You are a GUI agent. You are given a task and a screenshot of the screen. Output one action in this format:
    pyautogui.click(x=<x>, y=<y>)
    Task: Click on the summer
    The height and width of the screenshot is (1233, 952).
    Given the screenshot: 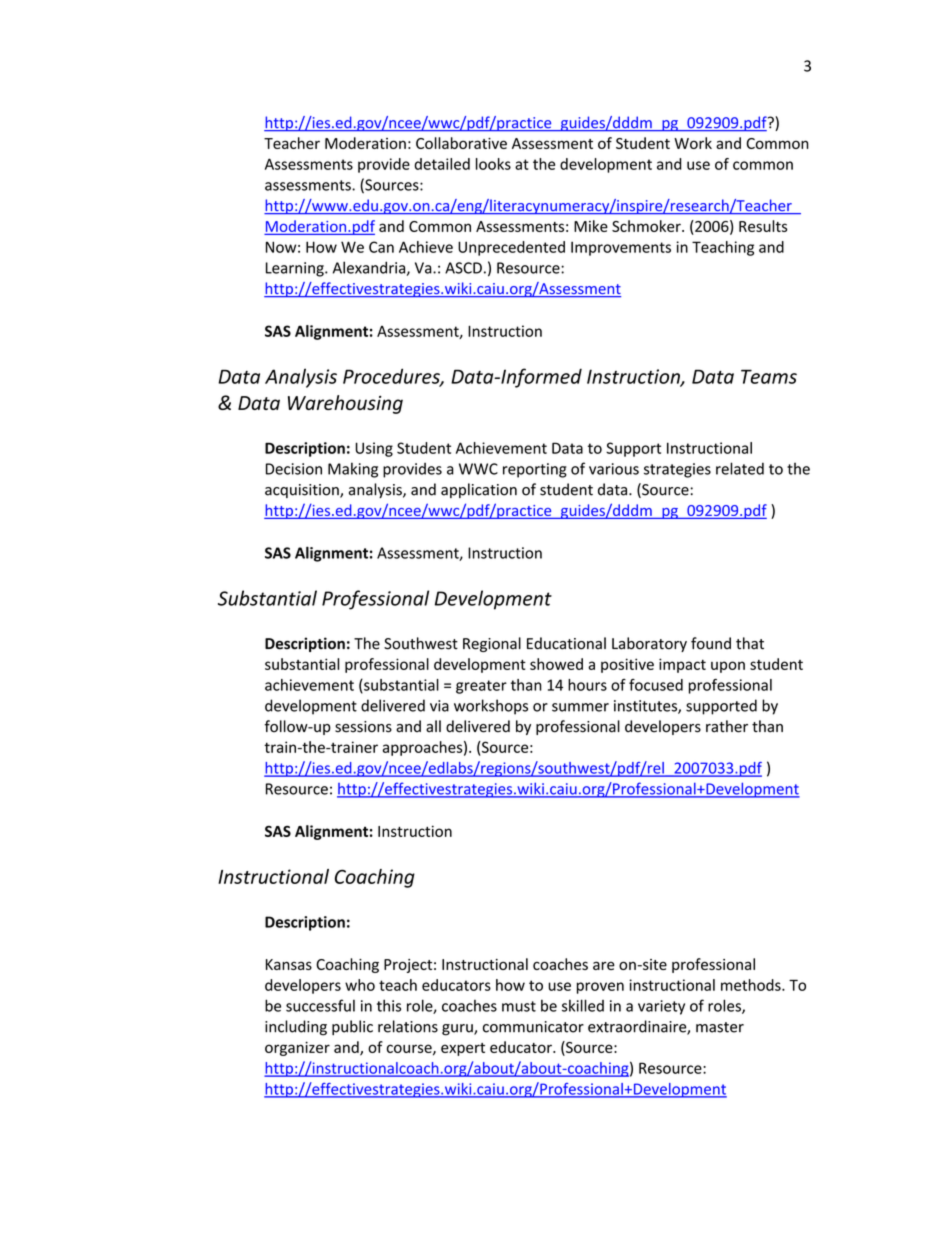 What is the action you would take?
    pyautogui.click(x=580, y=707)
